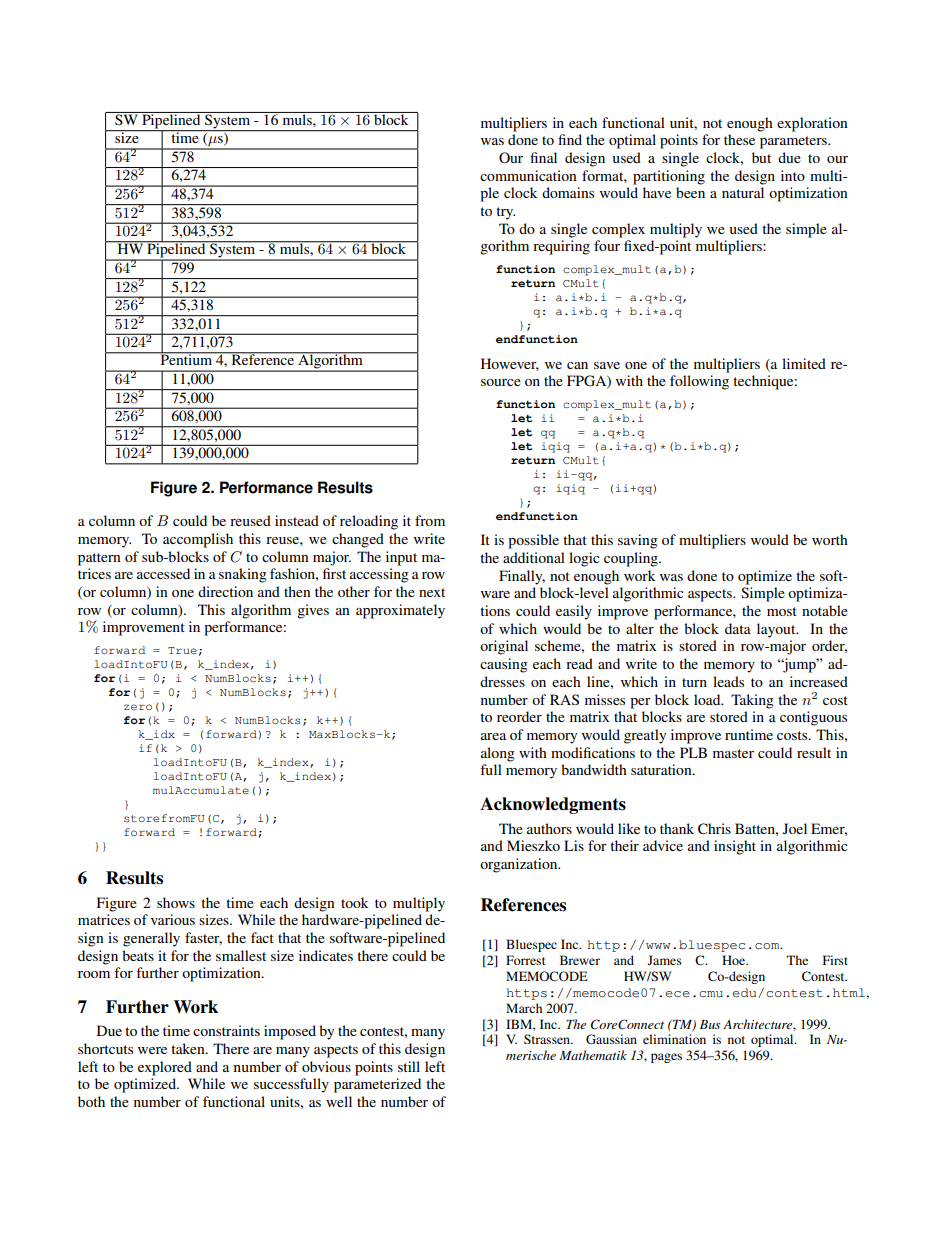 The image size is (952, 1233). What do you see at coordinates (533, 541) in the screenshot?
I see `possible` at bounding box center [533, 541].
